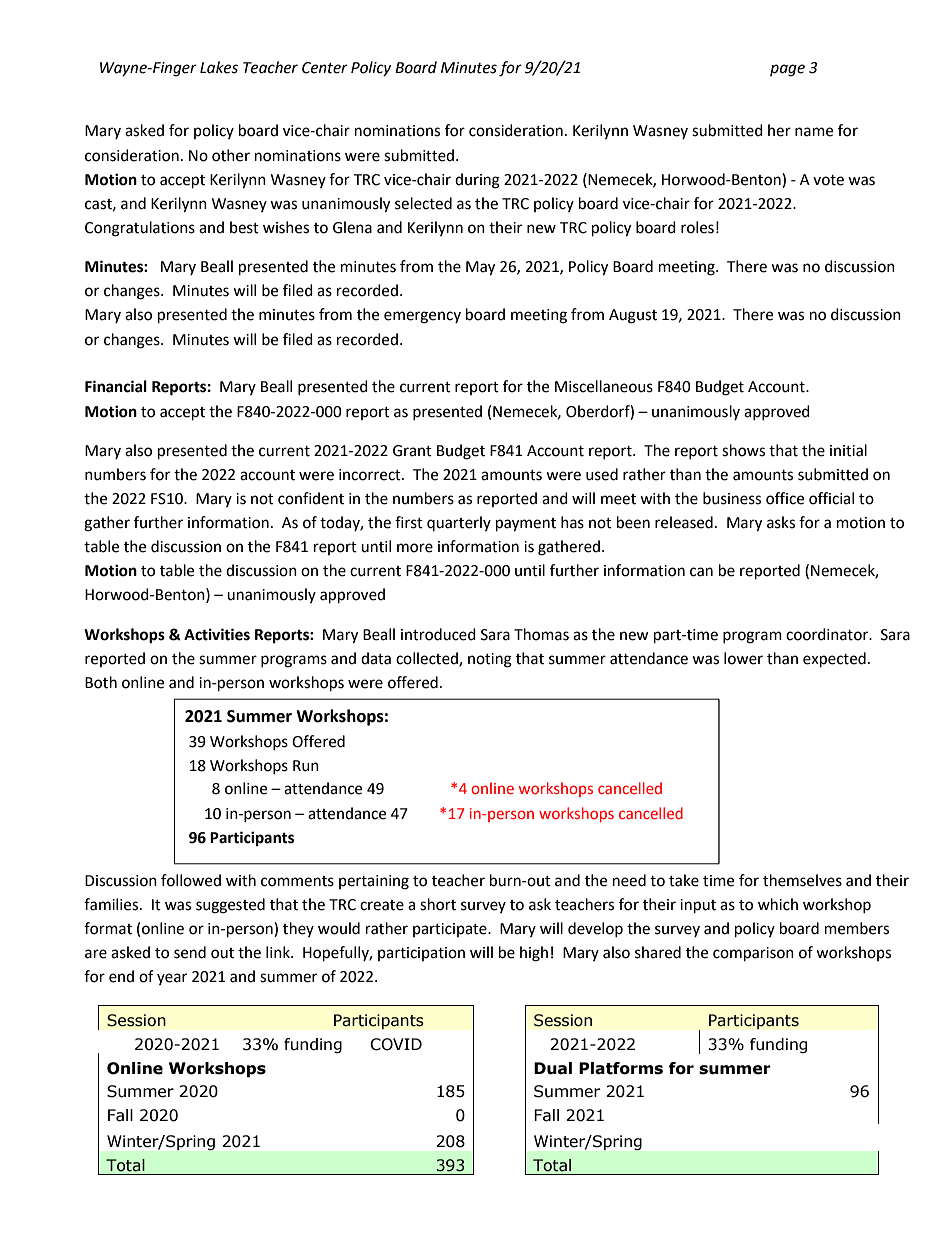 The width and height of the screenshot is (952, 1233). Describe the element at coordinates (219, 67) in the screenshot. I see `Lakes` at that location.
